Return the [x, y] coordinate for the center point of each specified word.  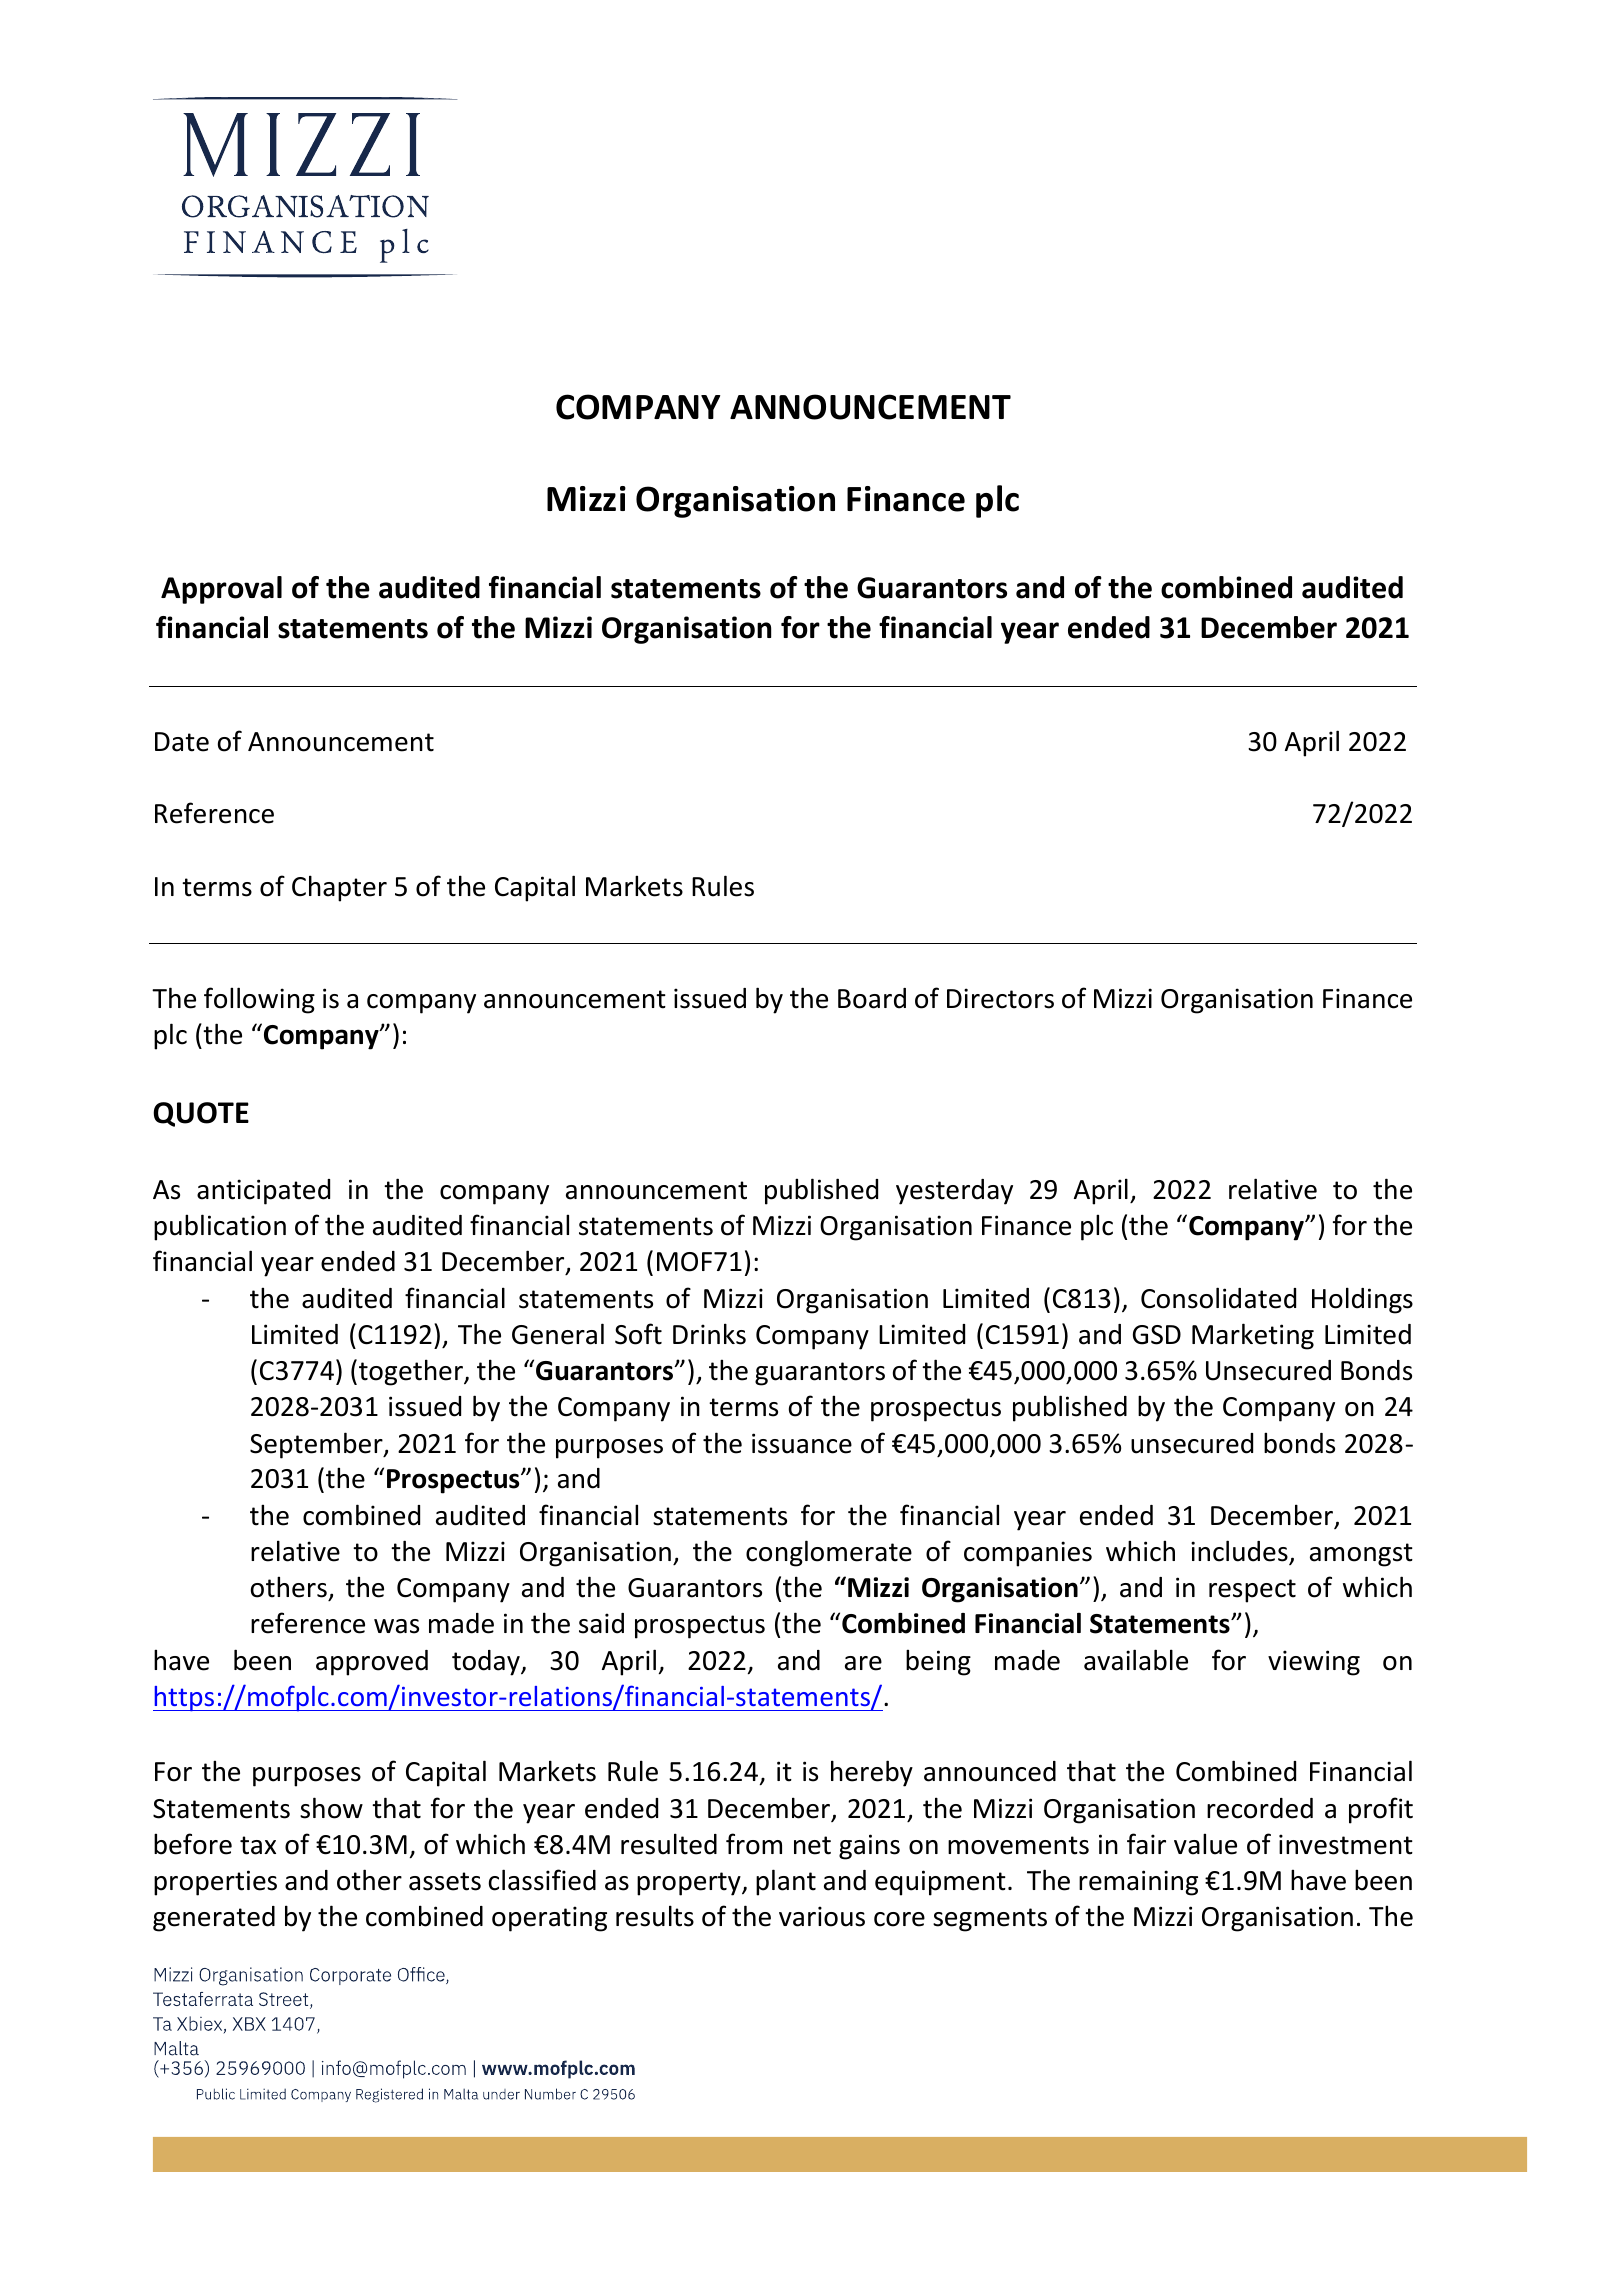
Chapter [339, 888]
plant [786, 1882]
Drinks [709, 1334]
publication [220, 1227]
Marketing [1253, 1336]
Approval [221, 590]
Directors [1000, 998]
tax [258, 1845]
